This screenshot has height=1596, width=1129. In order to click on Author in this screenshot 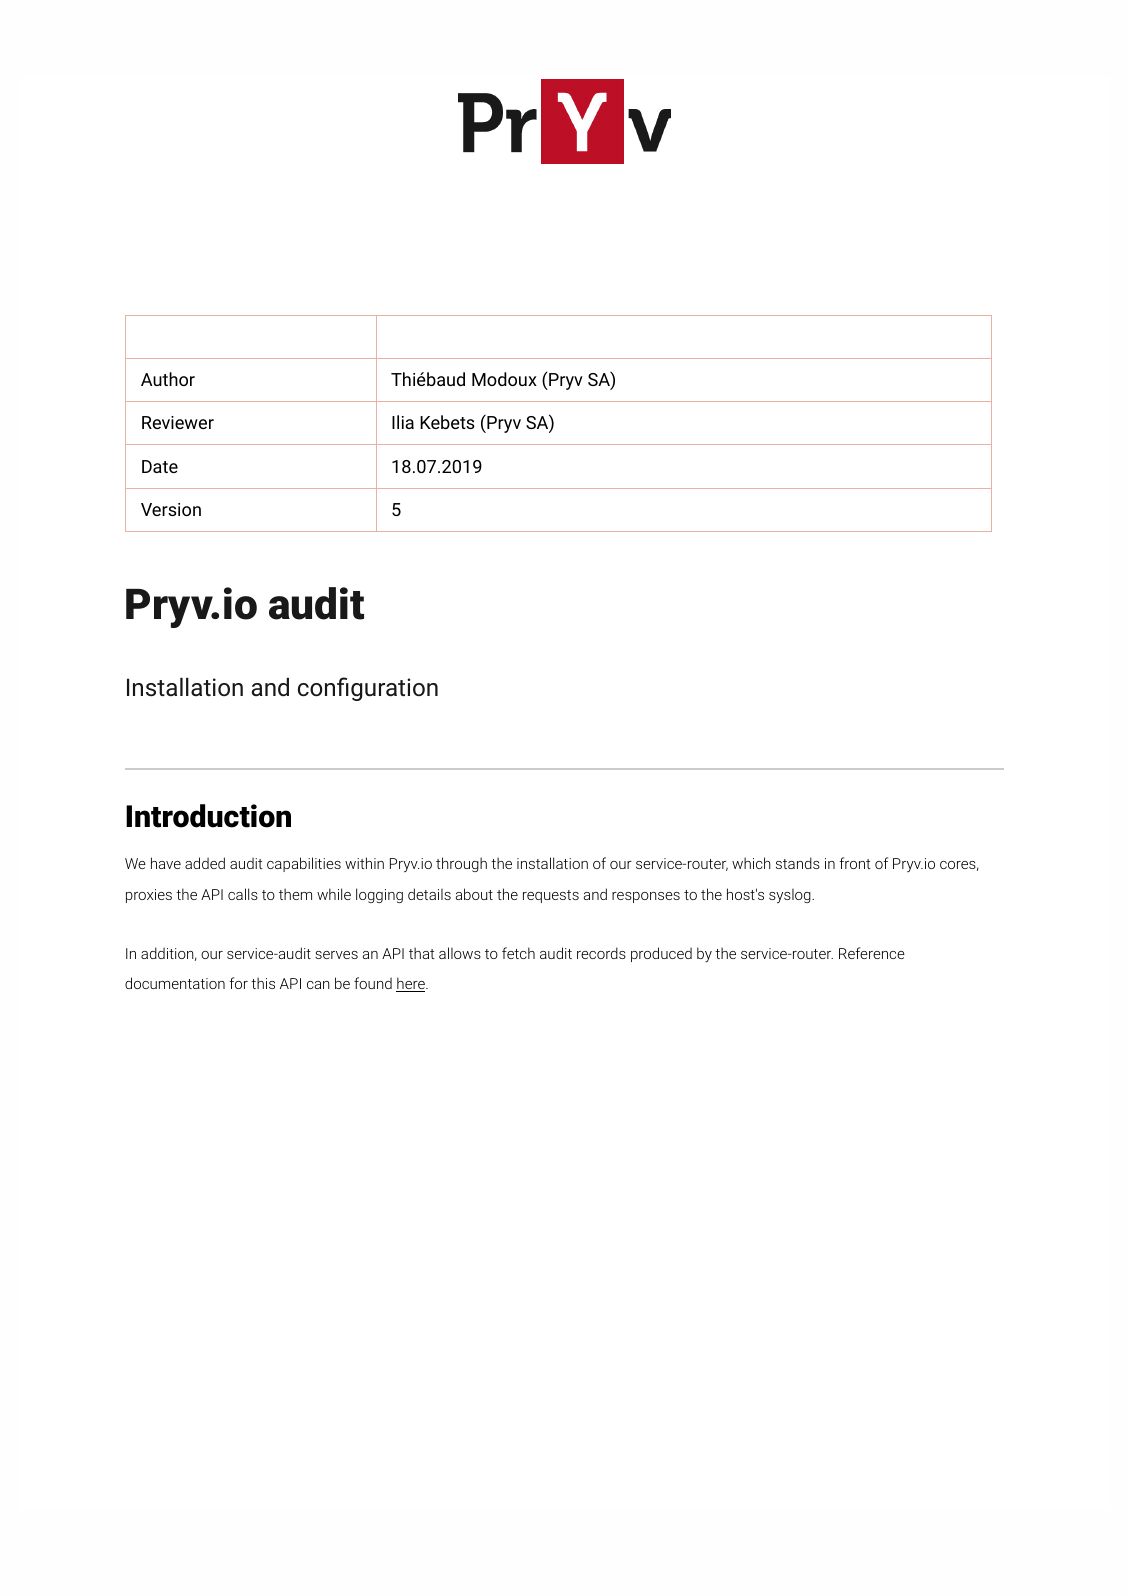, I will do `click(168, 379)`.
